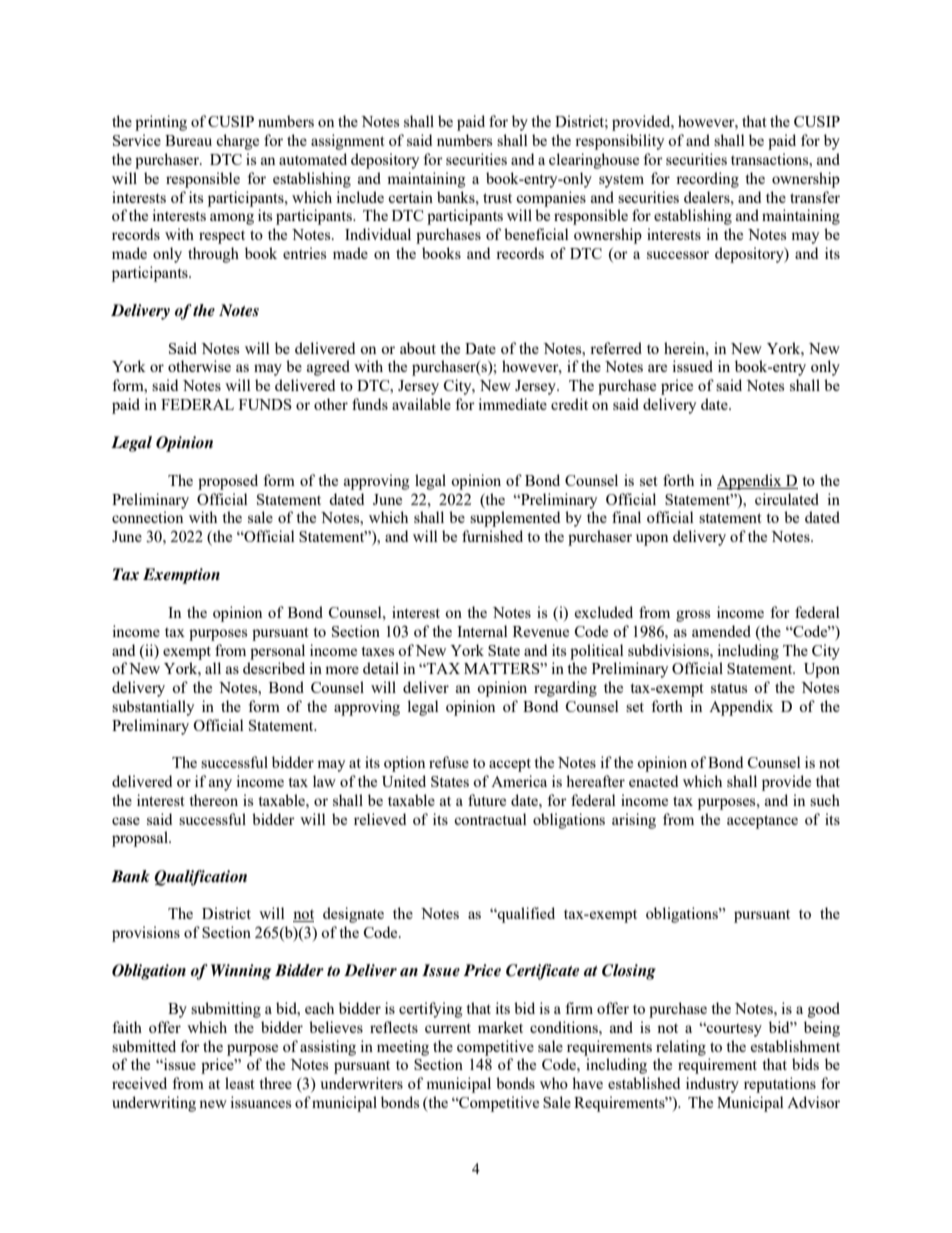 The width and height of the screenshot is (952, 1233). Describe the element at coordinates (492, 536) in the screenshot. I see `furnished` at that location.
